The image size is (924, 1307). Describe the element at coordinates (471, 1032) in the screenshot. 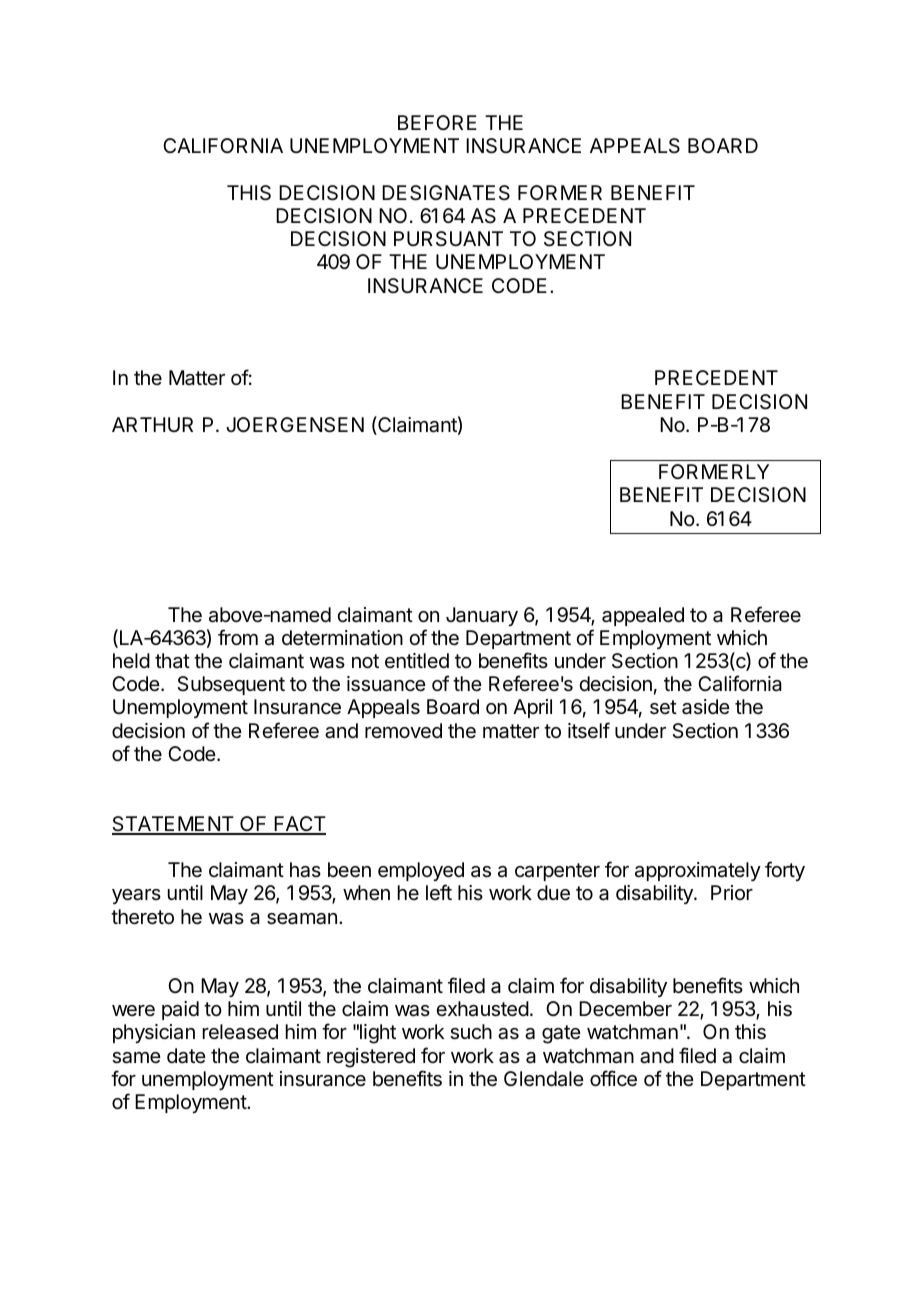

I see `such` at that location.
